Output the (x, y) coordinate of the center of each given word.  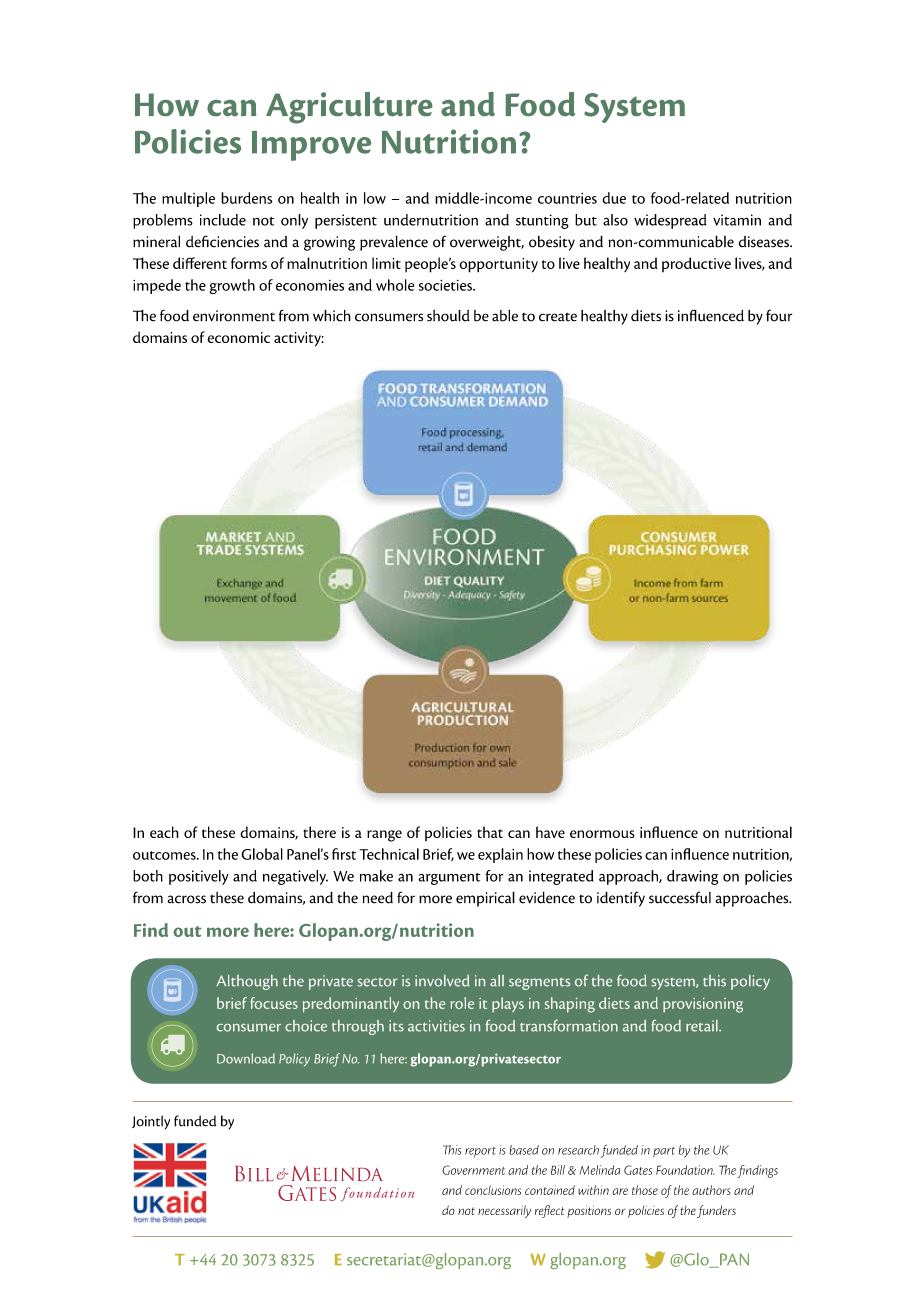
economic (238, 337)
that (490, 832)
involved (442, 981)
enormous (602, 834)
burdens (247, 198)
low (375, 198)
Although (247, 982)
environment (234, 316)
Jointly (151, 1122)
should (448, 316)
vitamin (737, 220)
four (779, 315)
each (164, 832)
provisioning (703, 1005)
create (558, 317)
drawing (692, 877)
